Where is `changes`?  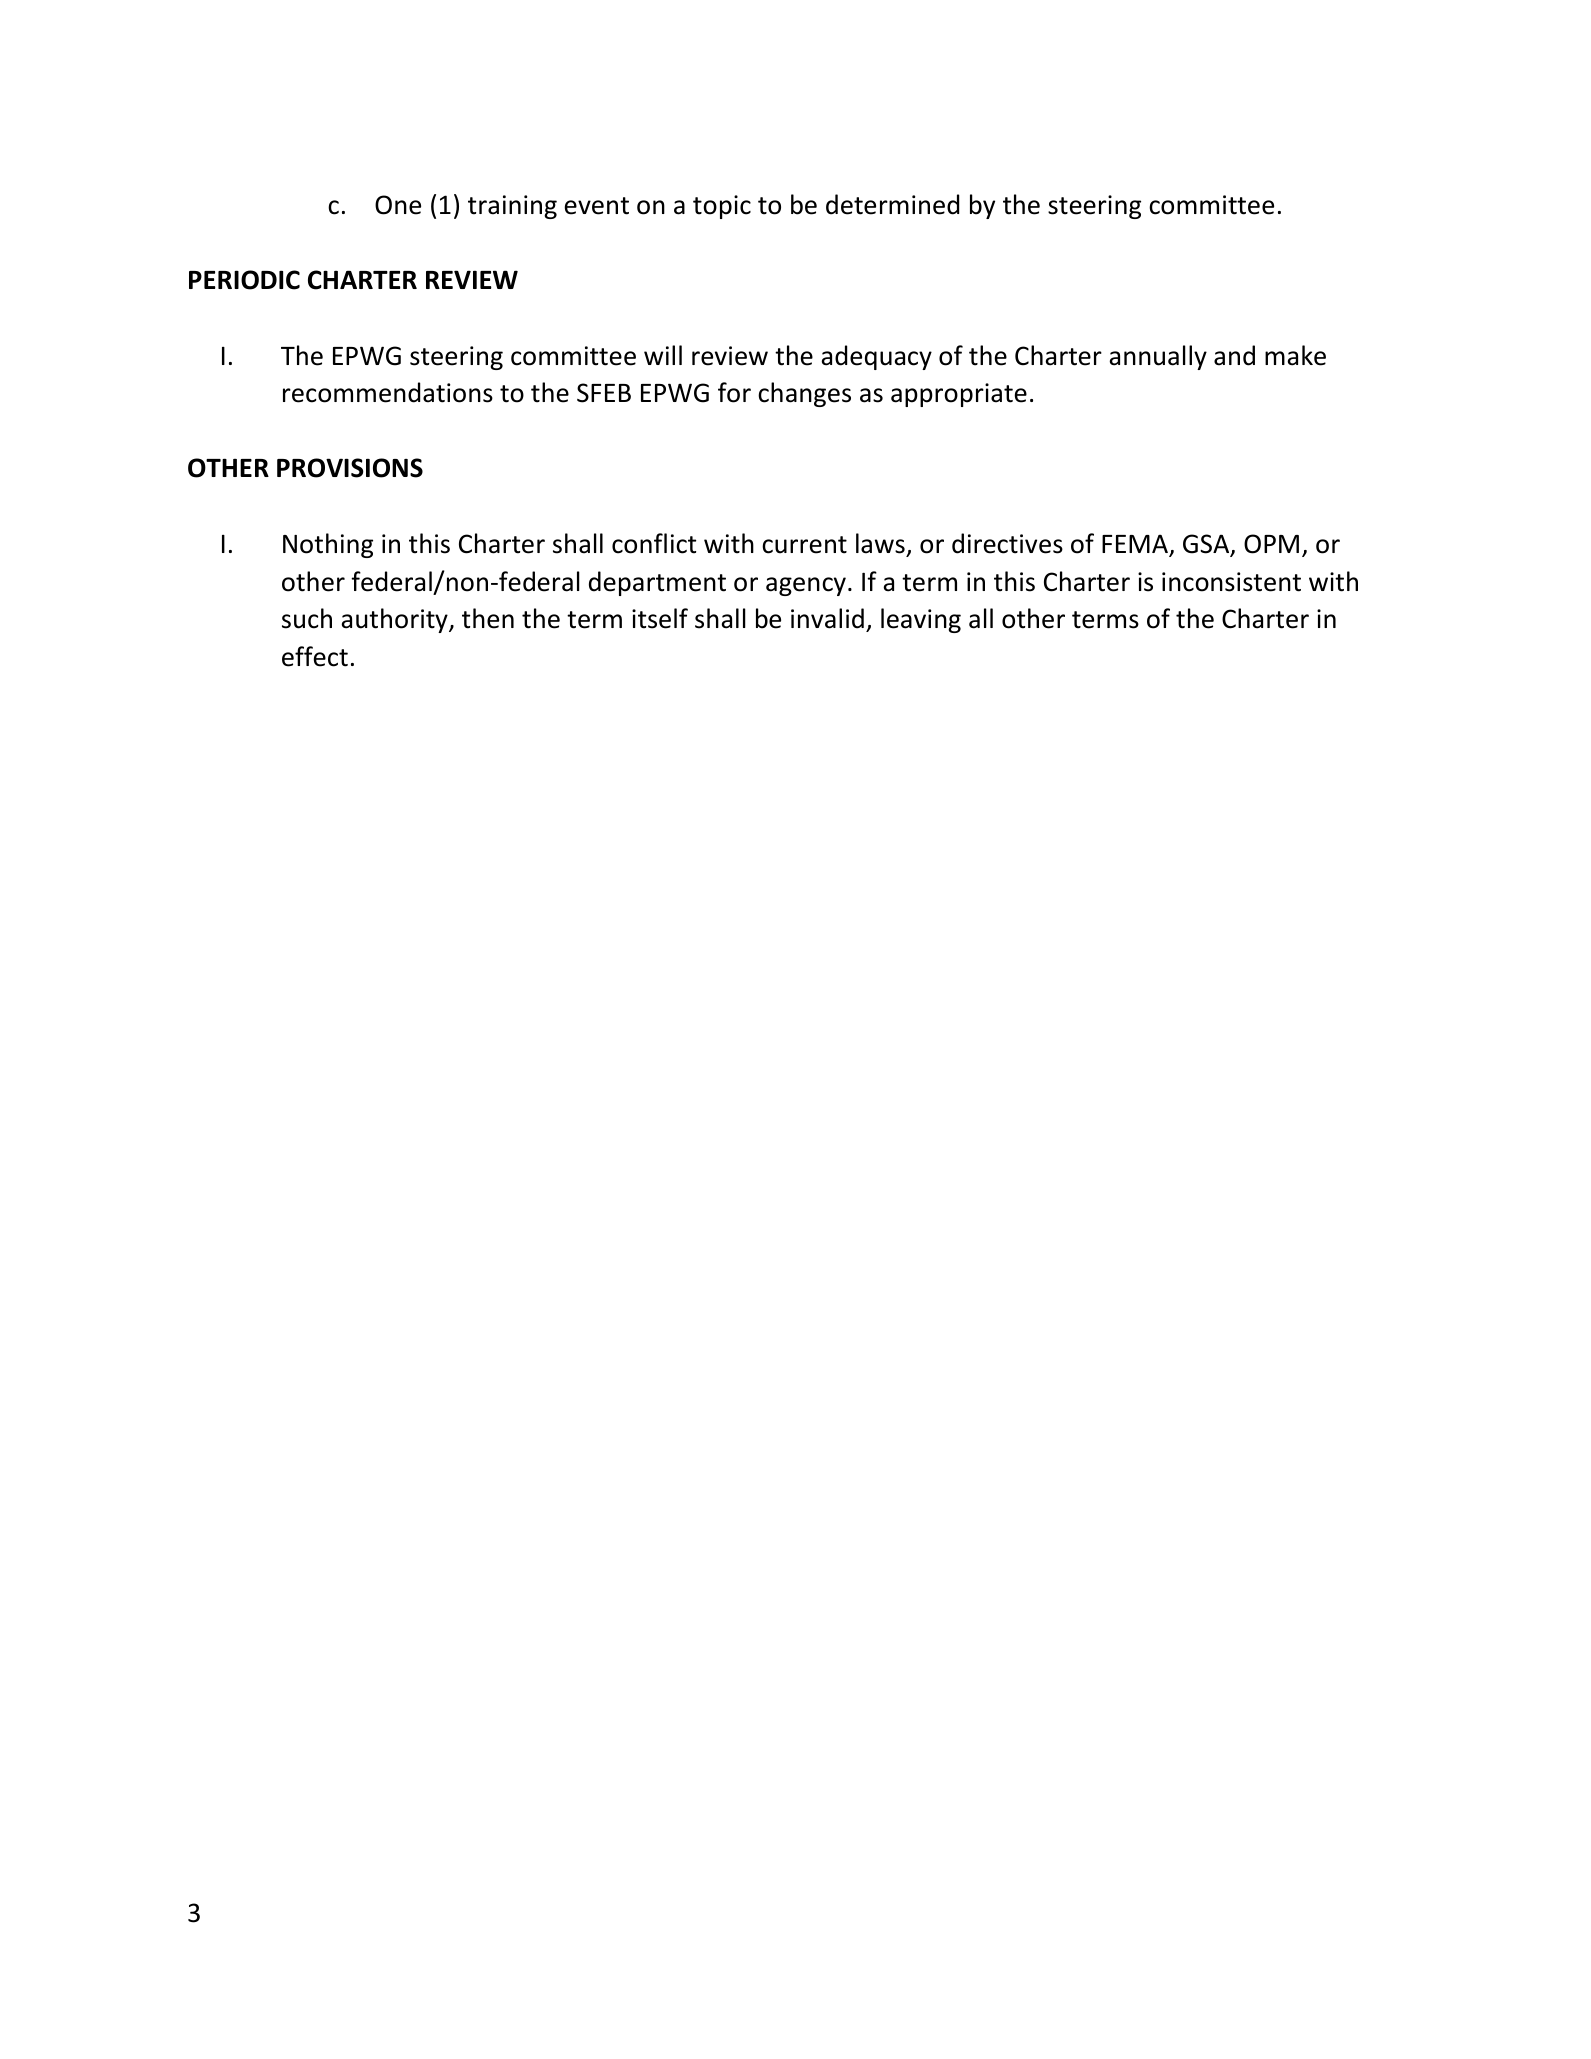
changes is located at coordinates (804, 394).
